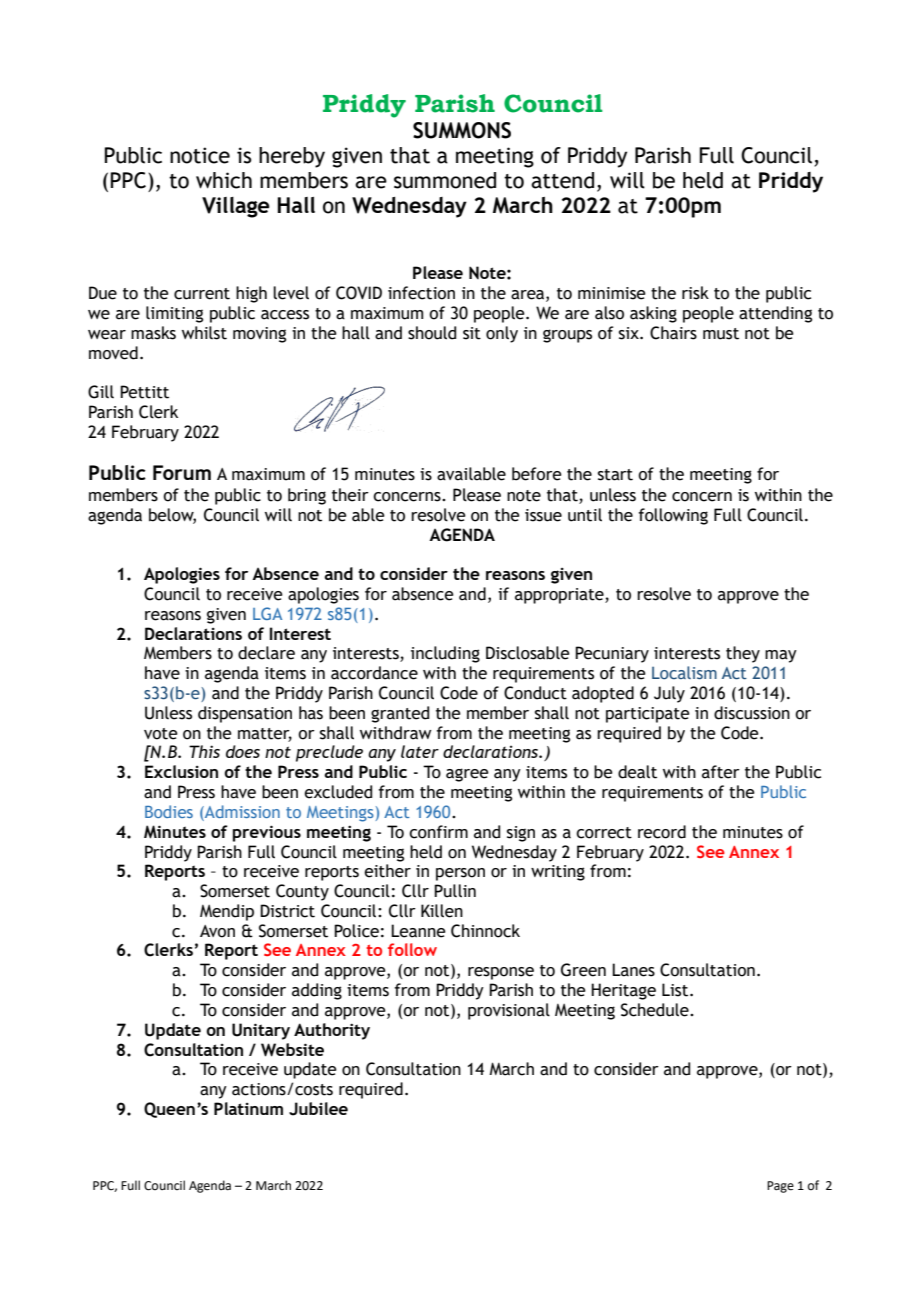 This image has height=1308, width=924. I want to click on Avon, so click(217, 931).
